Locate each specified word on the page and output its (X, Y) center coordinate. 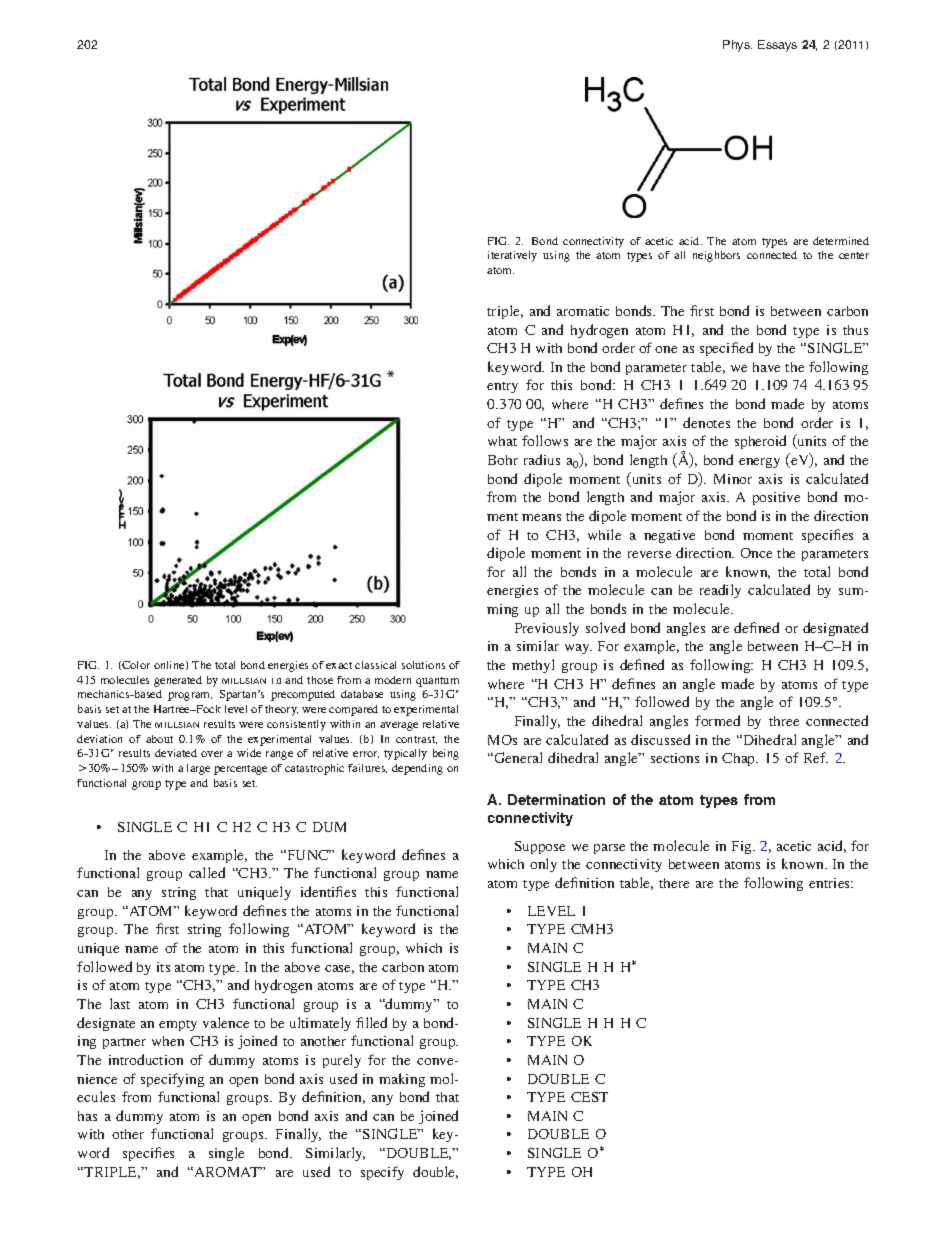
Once (756, 553)
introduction (146, 1059)
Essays (777, 46)
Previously (547, 629)
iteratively (512, 256)
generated (178, 681)
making (402, 1080)
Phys (737, 46)
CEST (589, 1097)
